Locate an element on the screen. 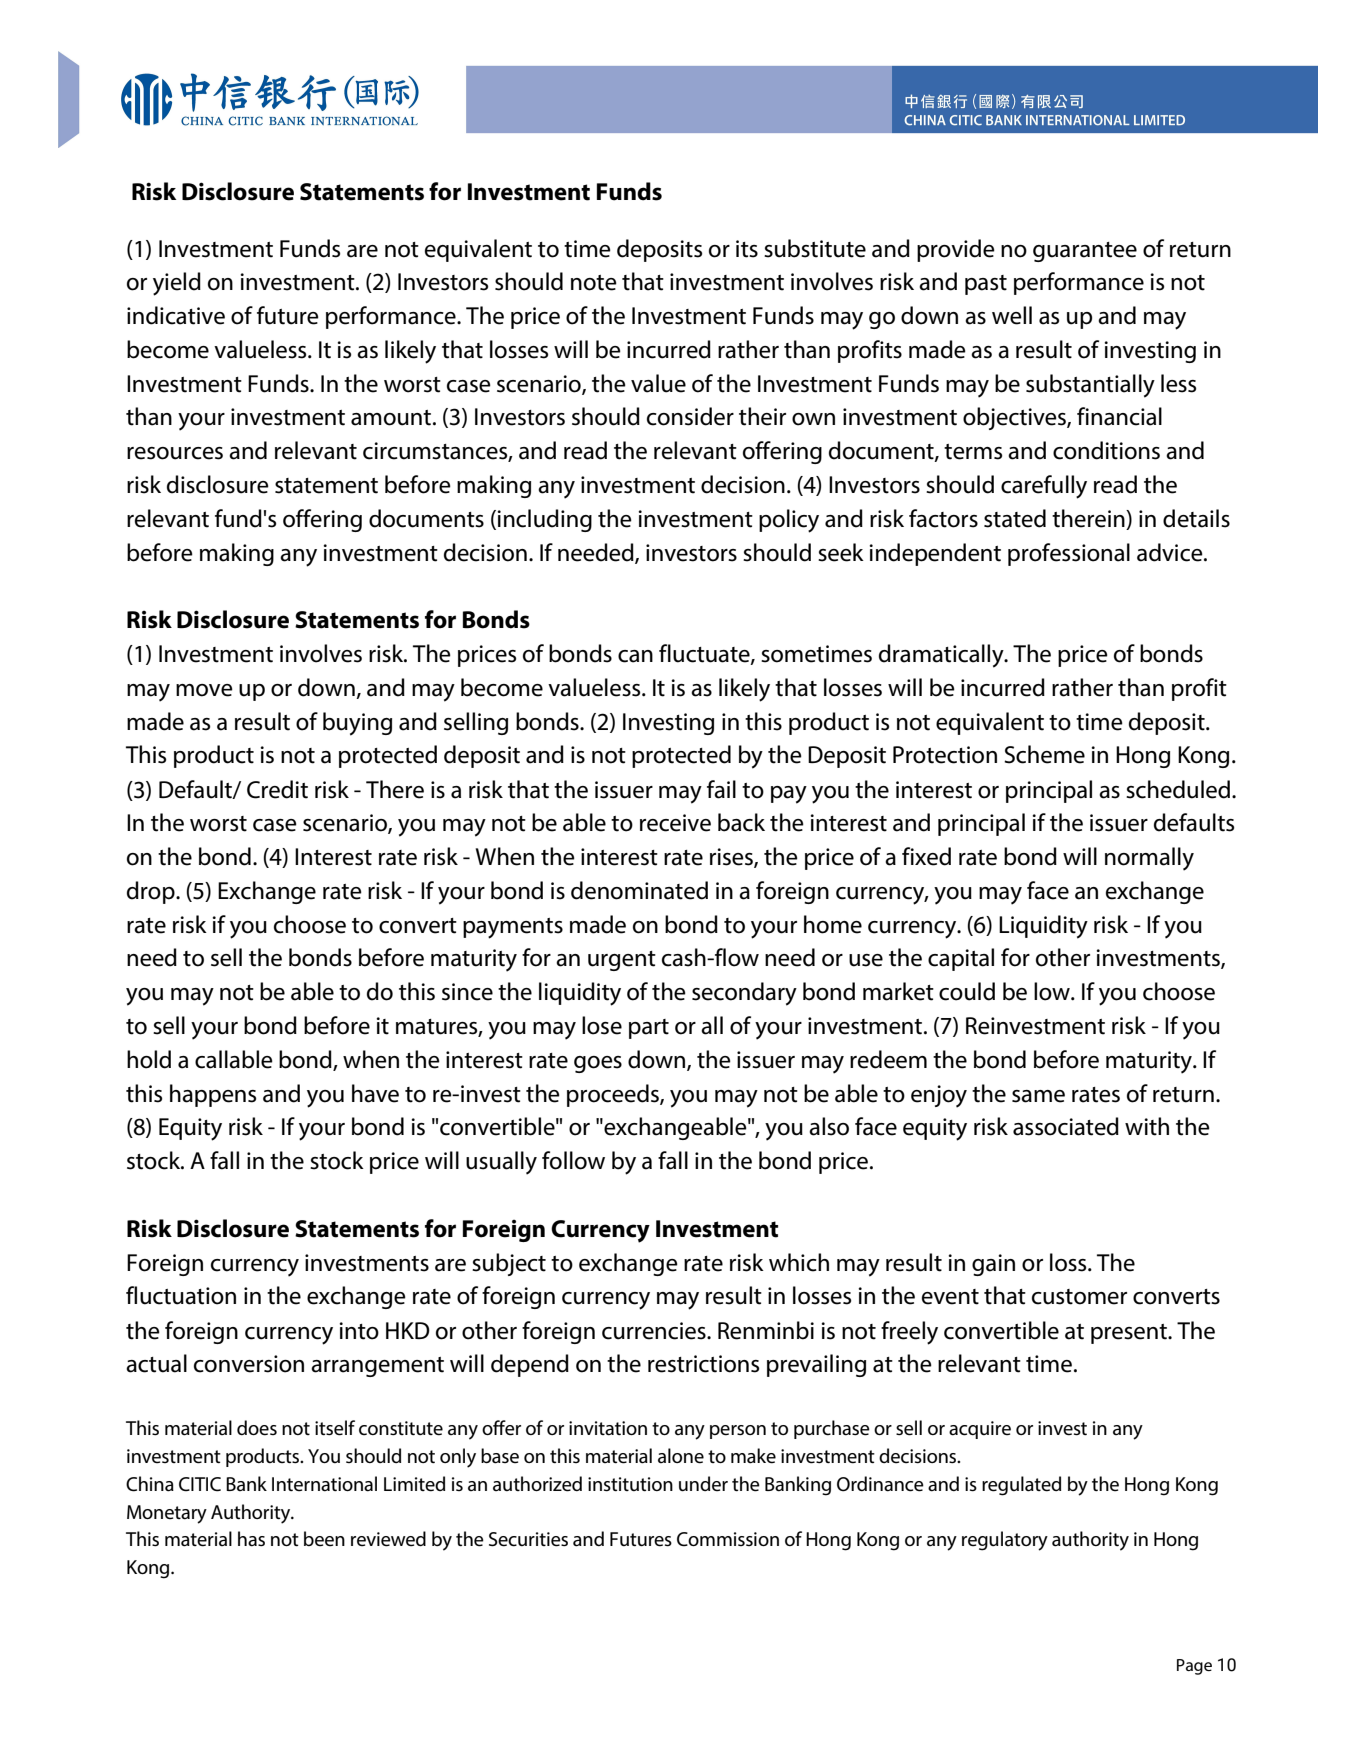  capital is located at coordinates (961, 959).
